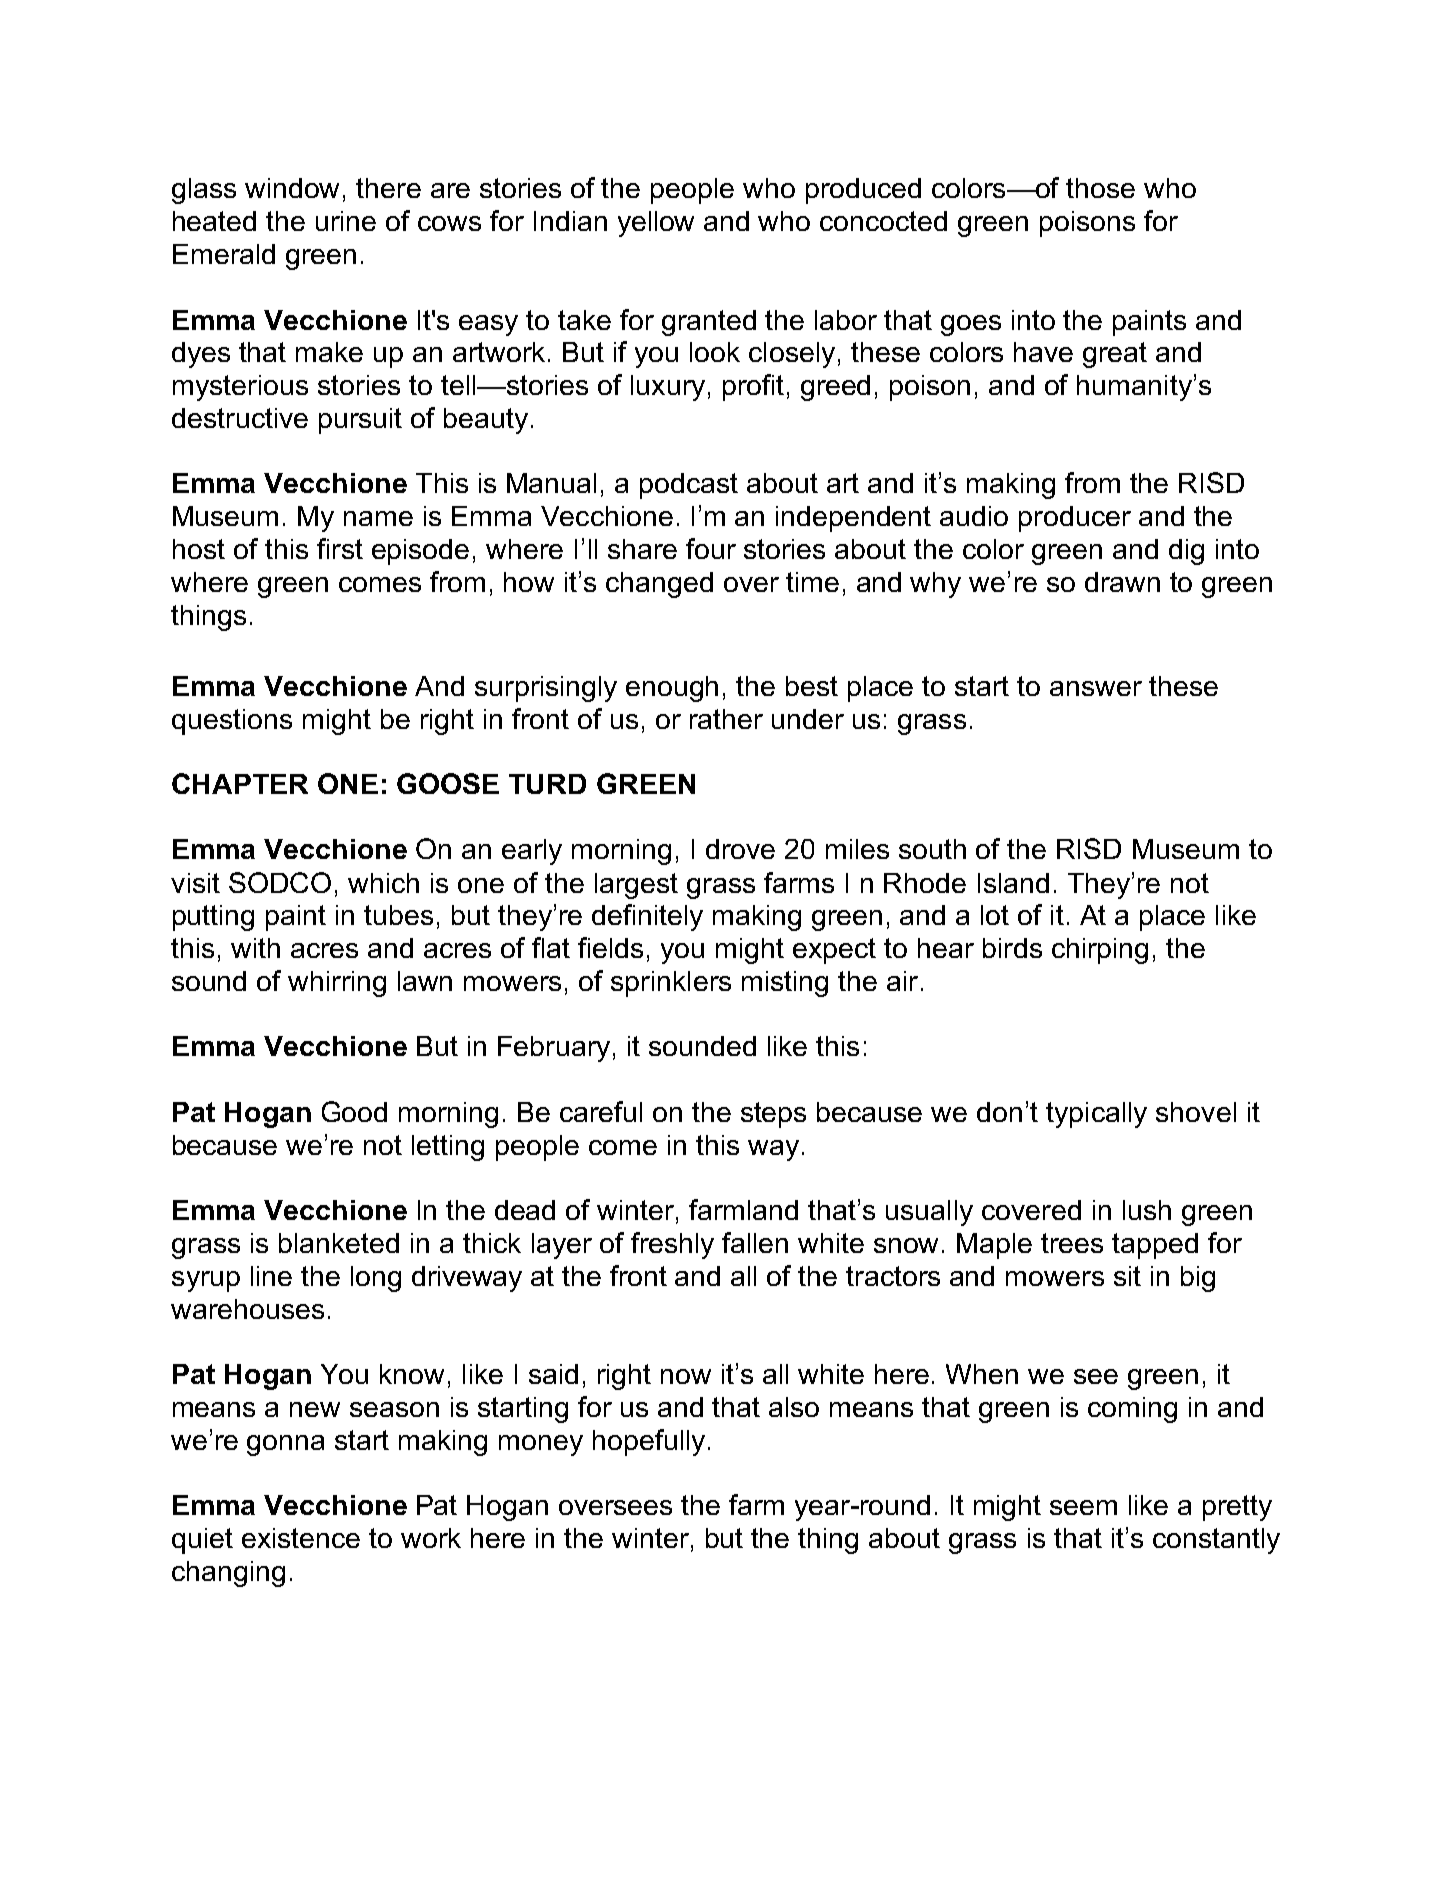 This image has height=1882, width=1454. What do you see at coordinates (656, 224) in the image?
I see `yellow` at bounding box center [656, 224].
